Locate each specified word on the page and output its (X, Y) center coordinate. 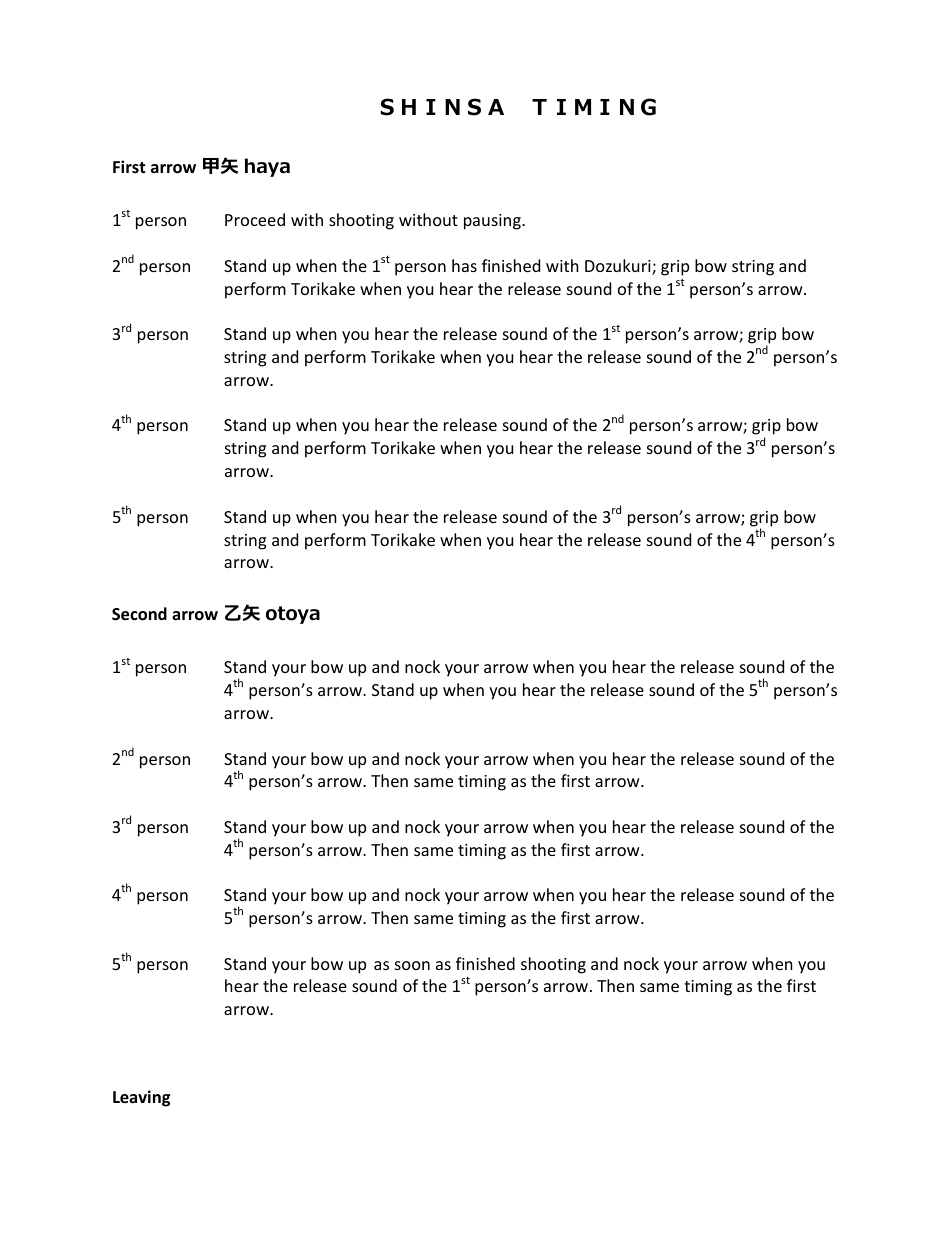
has (464, 265)
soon (412, 965)
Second (139, 614)
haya (267, 167)
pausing (493, 222)
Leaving (141, 1098)
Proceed (255, 219)
